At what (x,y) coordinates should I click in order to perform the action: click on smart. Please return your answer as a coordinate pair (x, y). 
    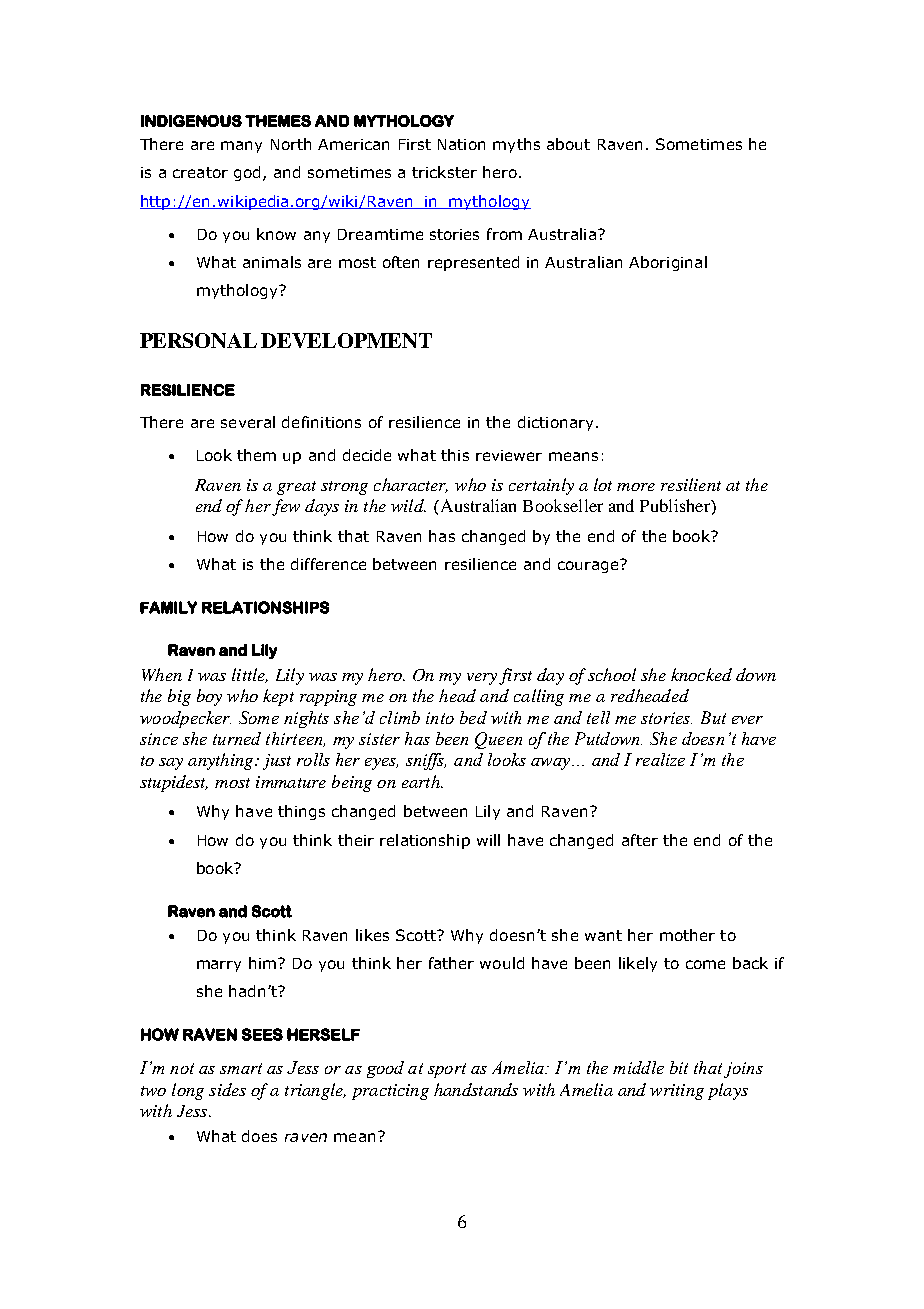
    Looking at the image, I should click on (241, 1068).
